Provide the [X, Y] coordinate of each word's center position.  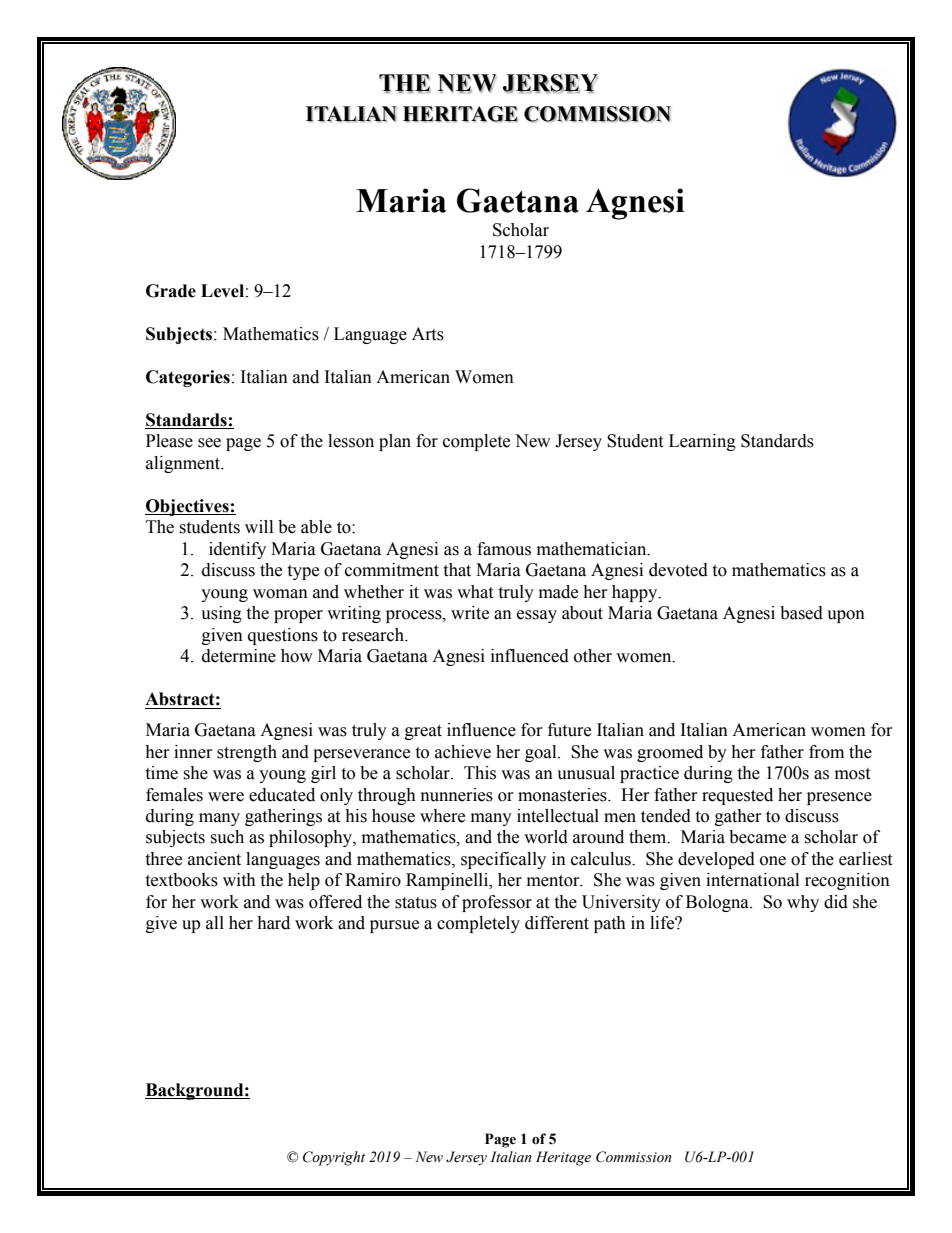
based [801, 613]
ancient [214, 859]
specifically [503, 860]
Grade [171, 291]
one [773, 861]
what [475, 592]
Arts [428, 334]
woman [280, 594]
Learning [702, 442]
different [557, 923]
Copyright [334, 1158]
